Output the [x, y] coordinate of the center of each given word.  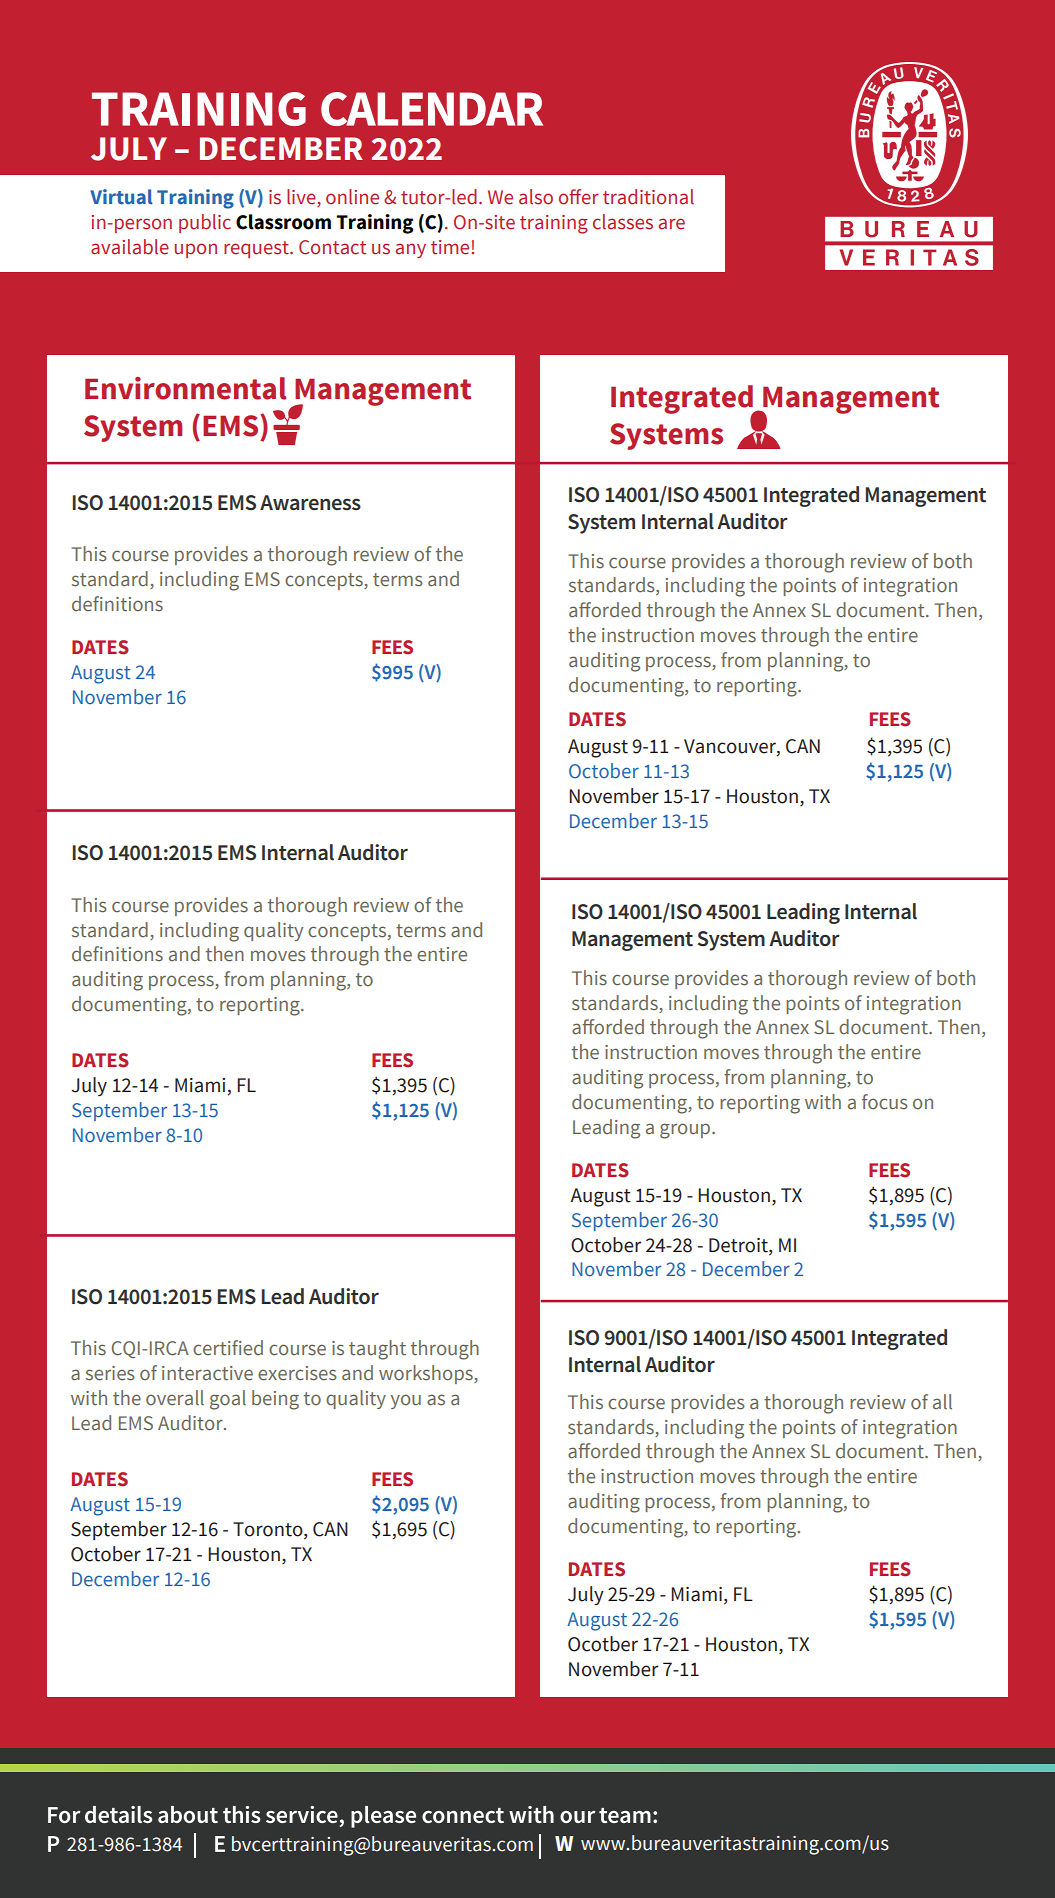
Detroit [739, 1245]
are [672, 224]
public [205, 223]
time [451, 247]
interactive [207, 1373]
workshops [427, 1374]
